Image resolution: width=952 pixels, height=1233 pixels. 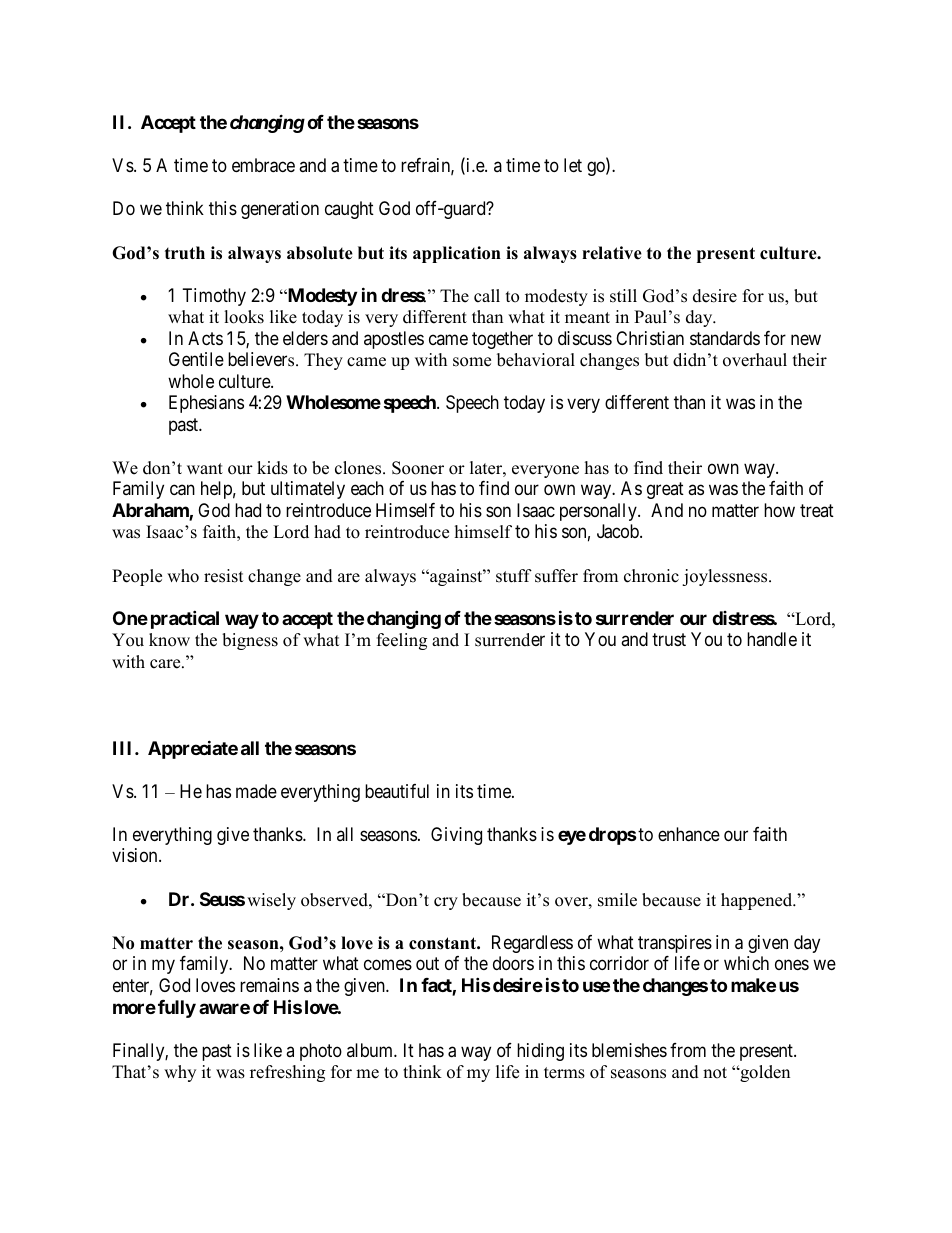 What do you see at coordinates (256, 791) in the document?
I see `made` at bounding box center [256, 791].
